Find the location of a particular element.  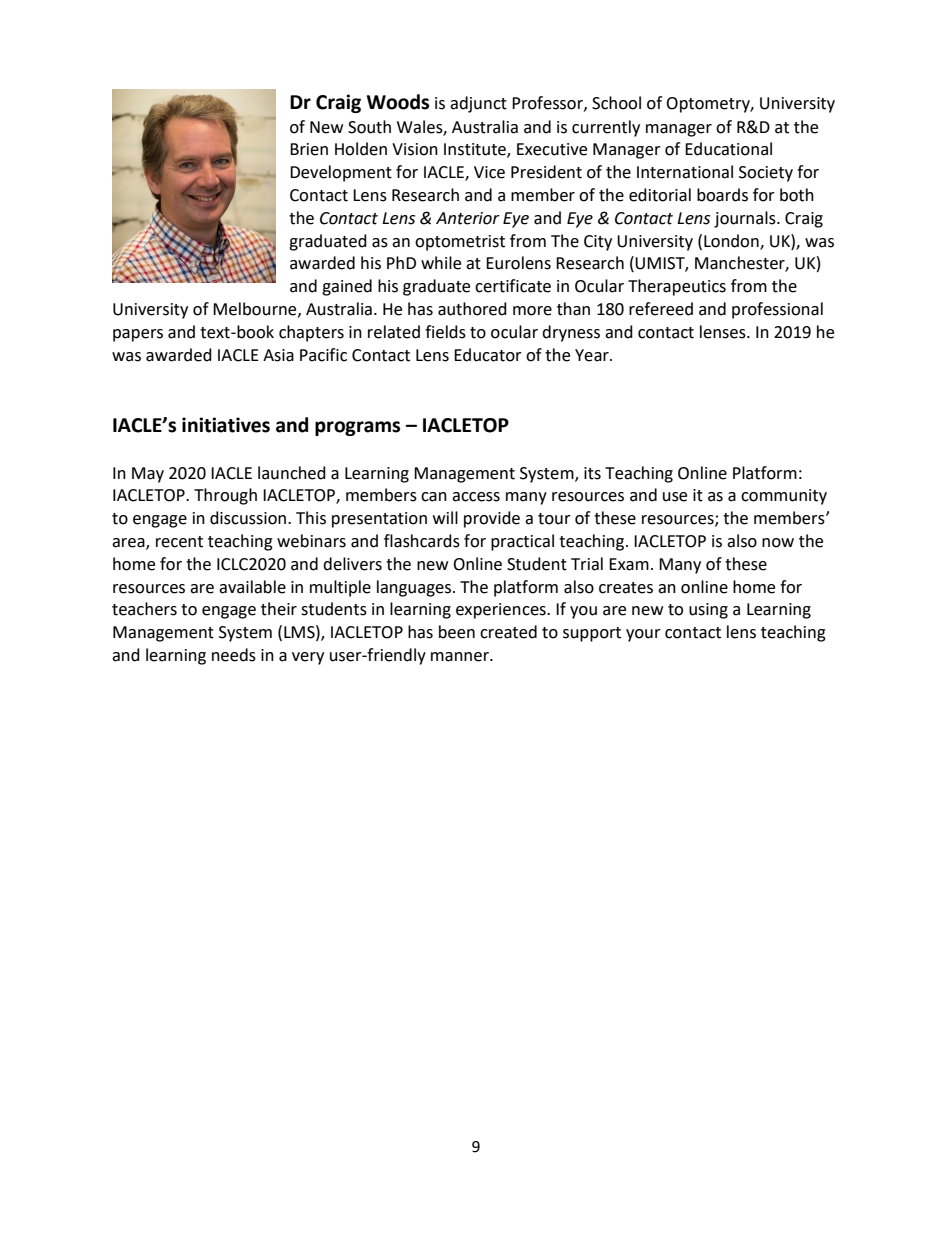

community is located at coordinates (784, 497).
